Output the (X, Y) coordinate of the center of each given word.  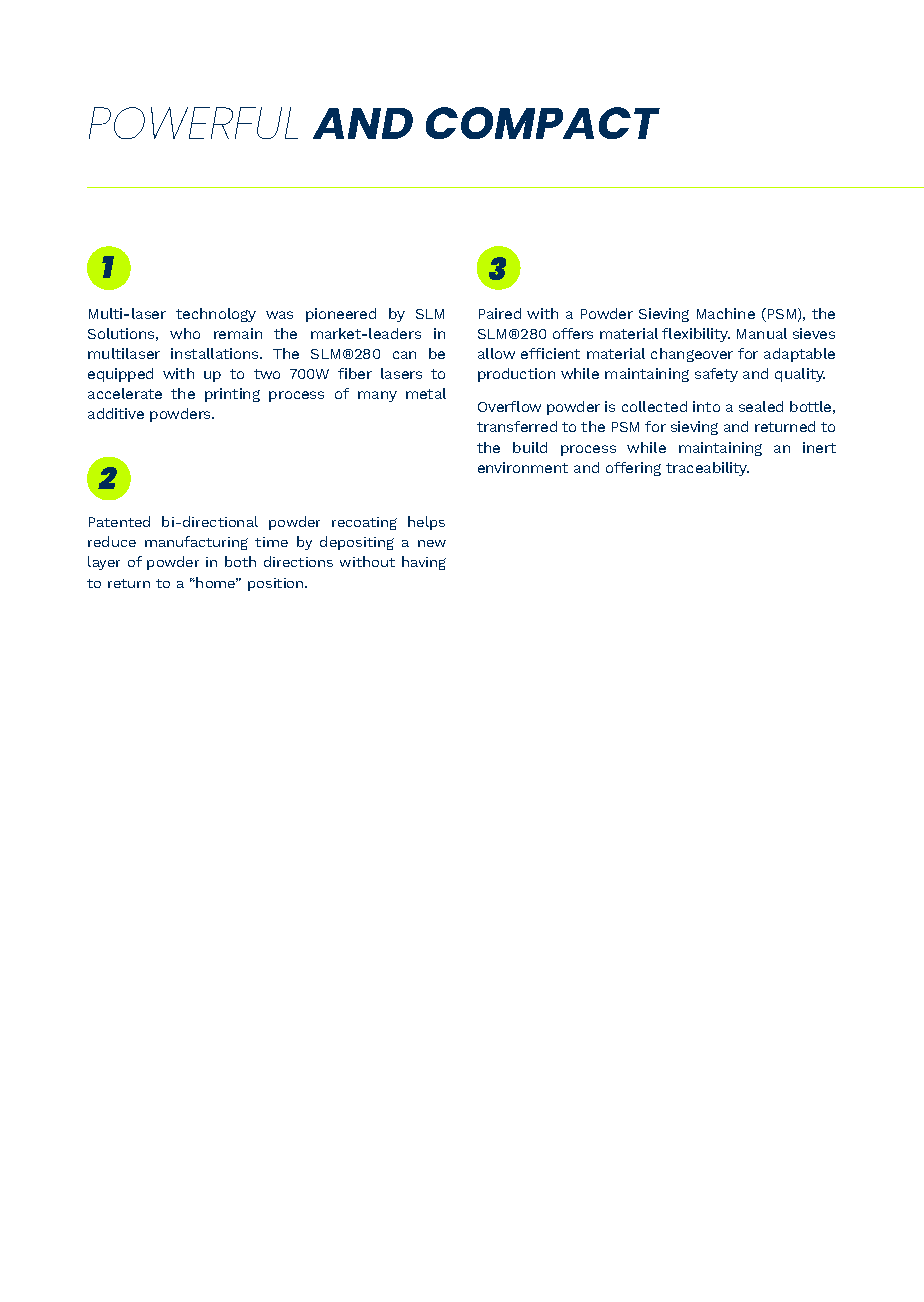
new (432, 543)
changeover (692, 355)
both (240, 561)
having (424, 563)
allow (496, 353)
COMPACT (543, 123)
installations (216, 353)
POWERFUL (193, 123)
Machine (726, 313)
